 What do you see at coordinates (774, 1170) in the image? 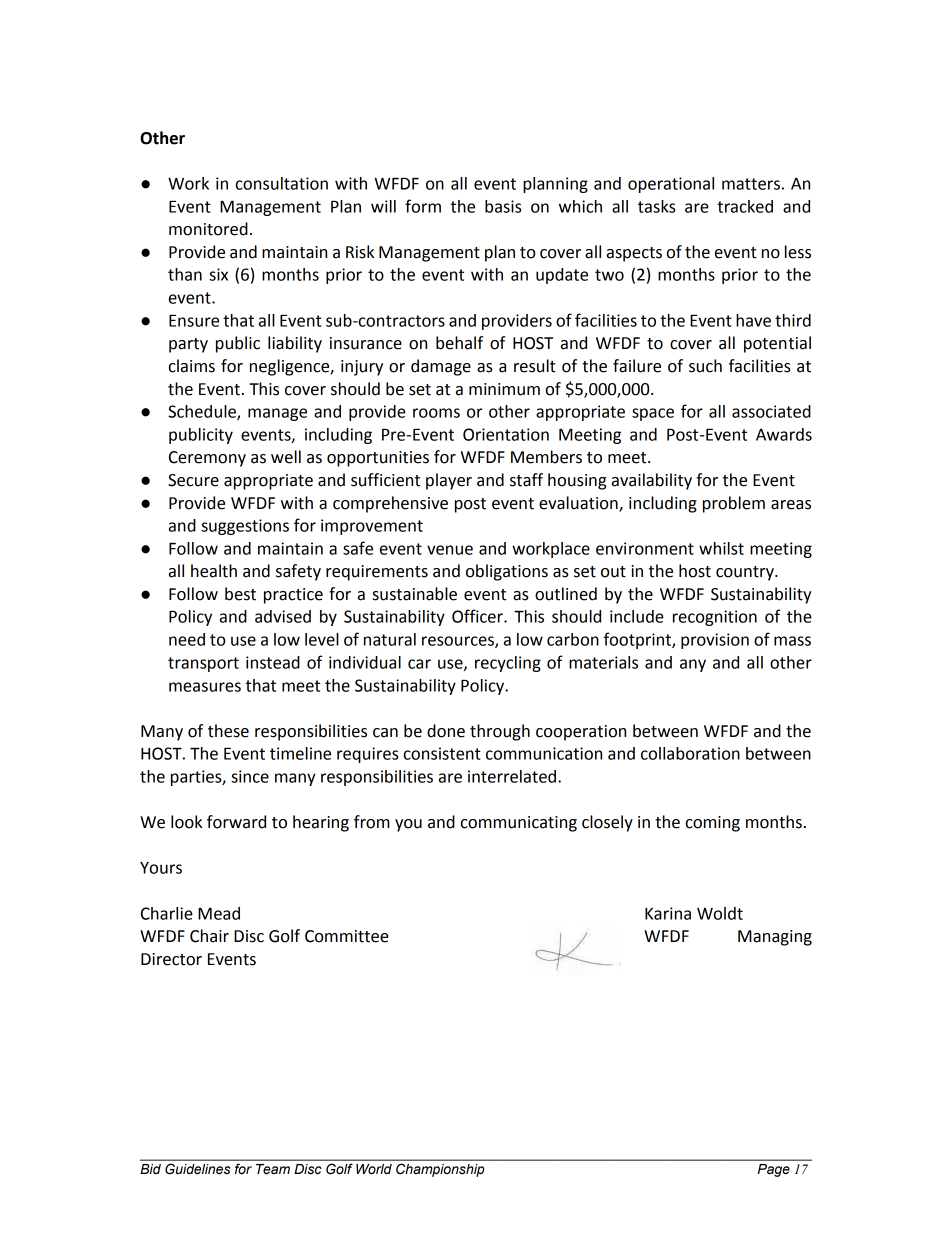
I see `Page` at bounding box center [774, 1170].
